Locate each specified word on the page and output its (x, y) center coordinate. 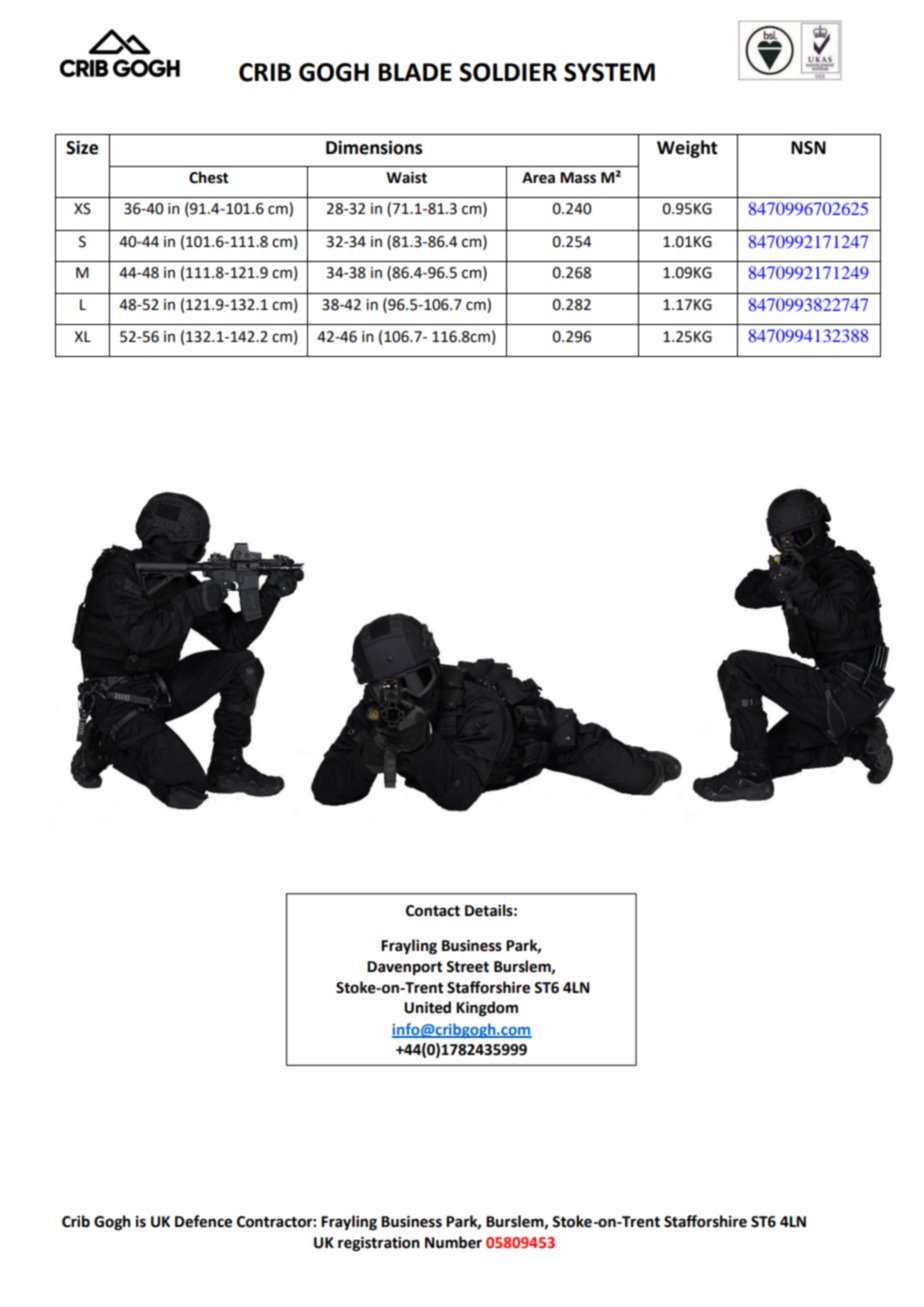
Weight (687, 149)
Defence (203, 1221)
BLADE (415, 72)
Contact (433, 911)
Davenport (405, 968)
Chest (209, 177)
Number (453, 1242)
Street (467, 967)
